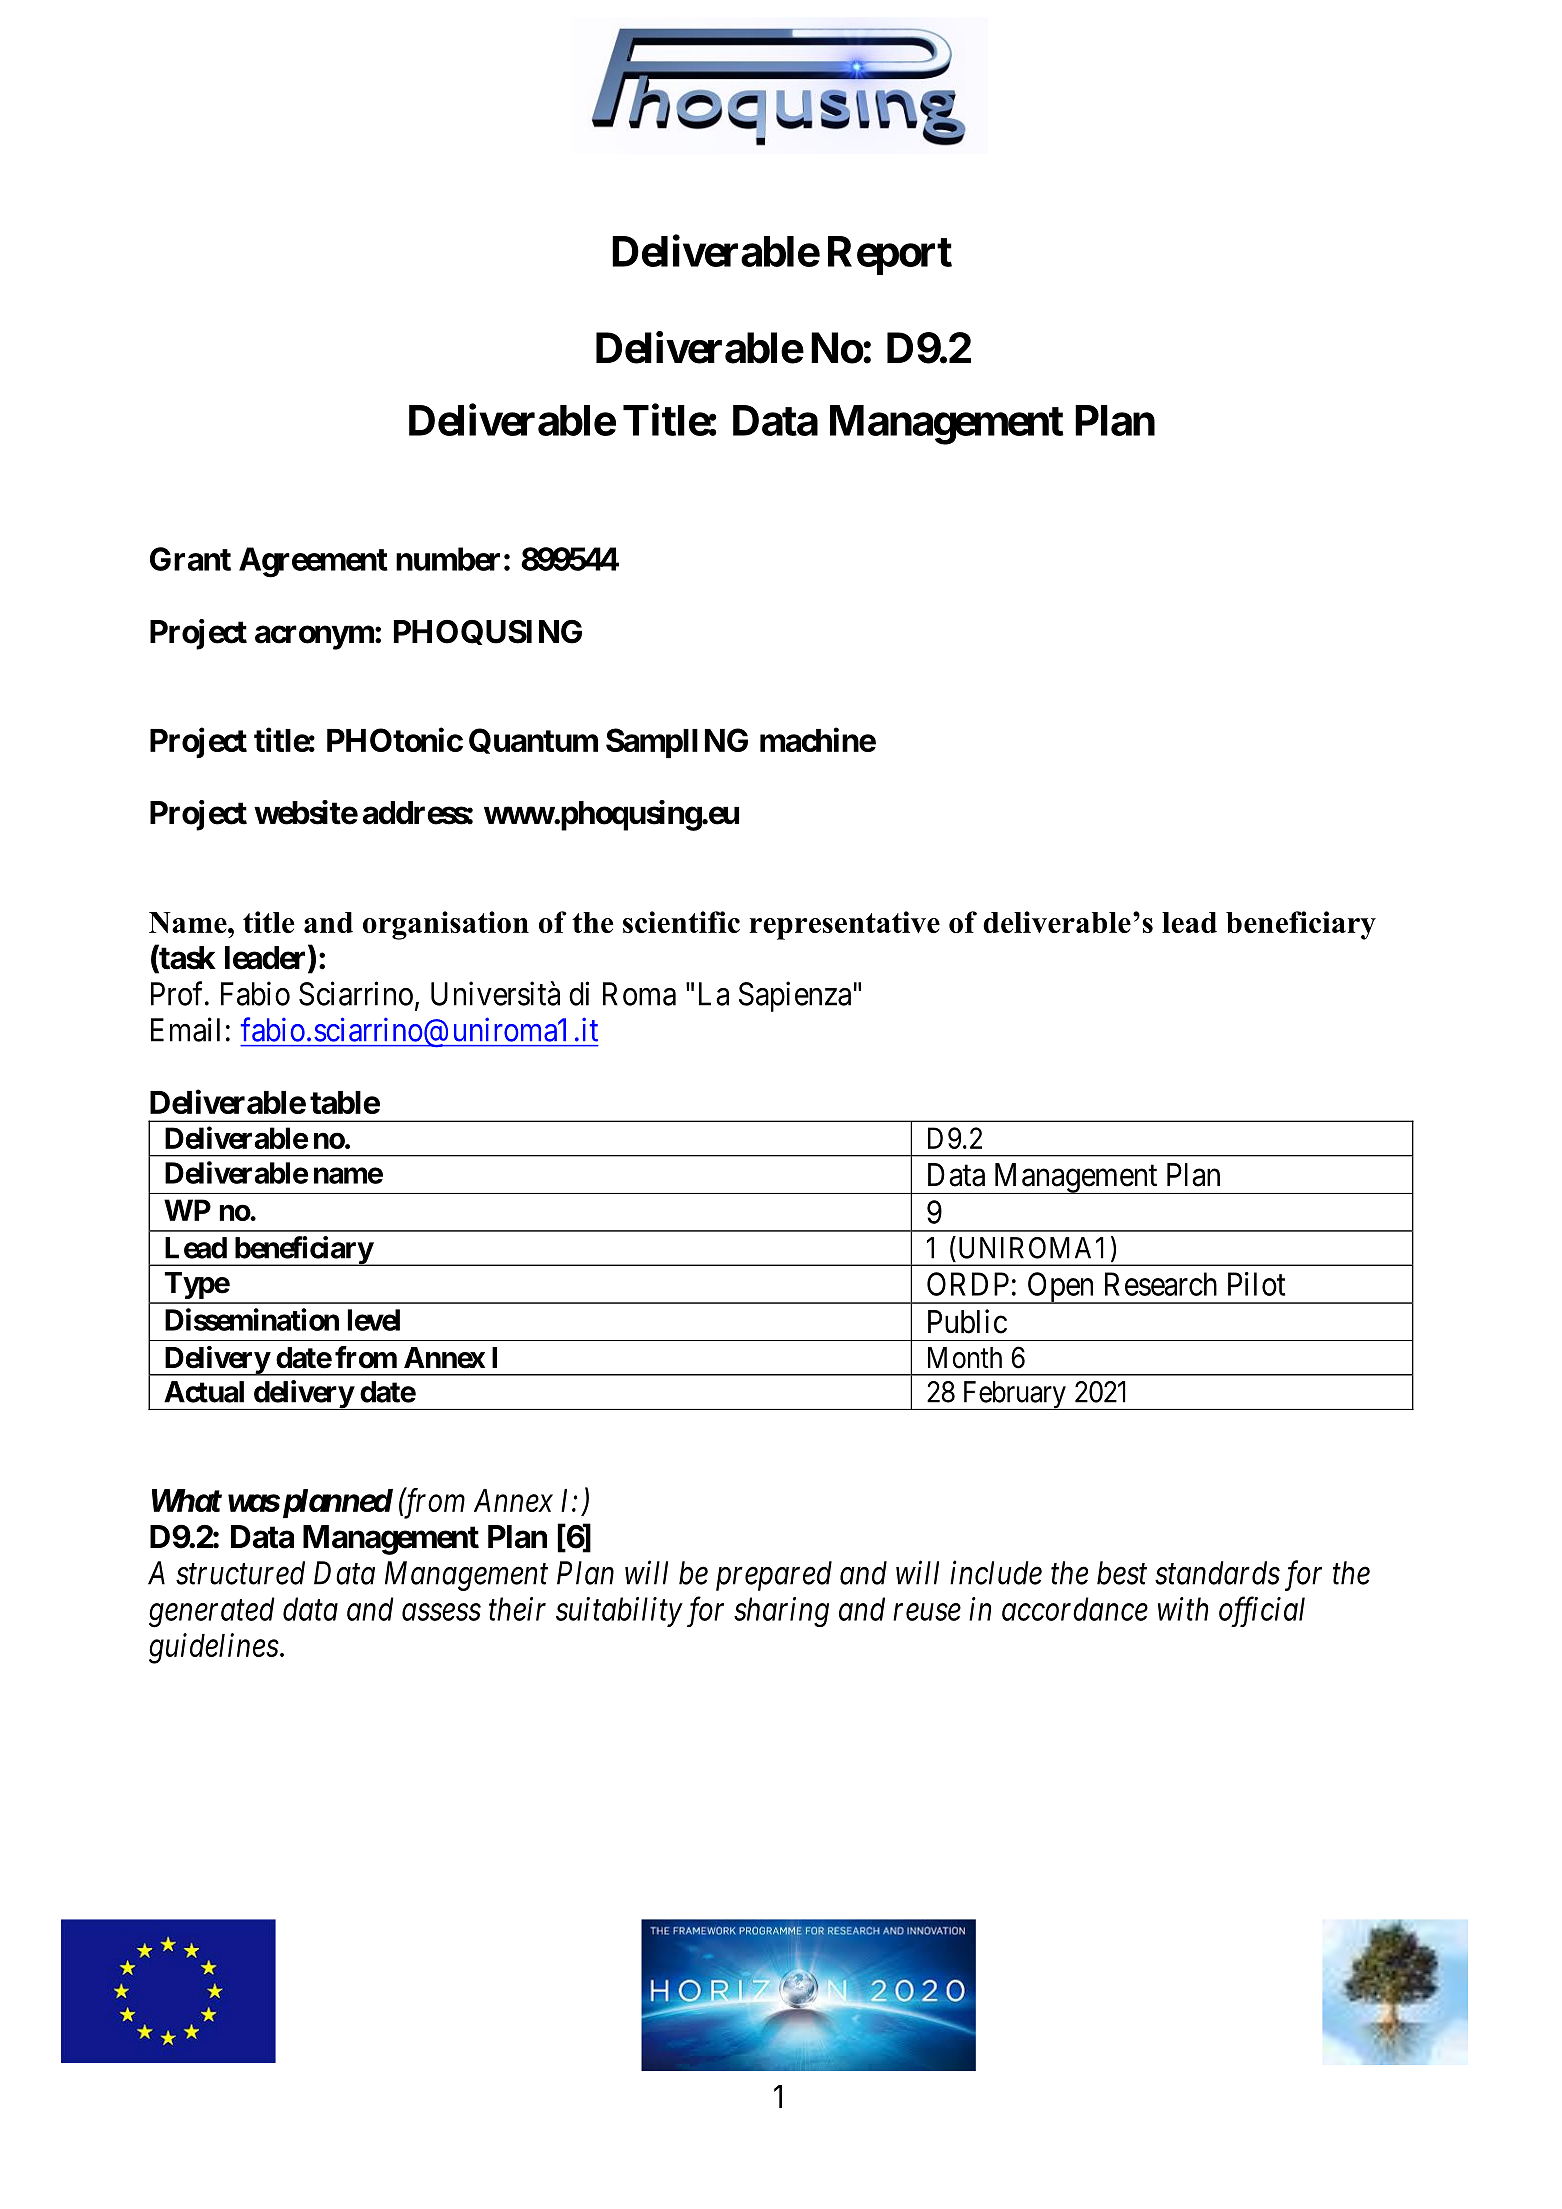  I want to click on structured, so click(240, 1573).
